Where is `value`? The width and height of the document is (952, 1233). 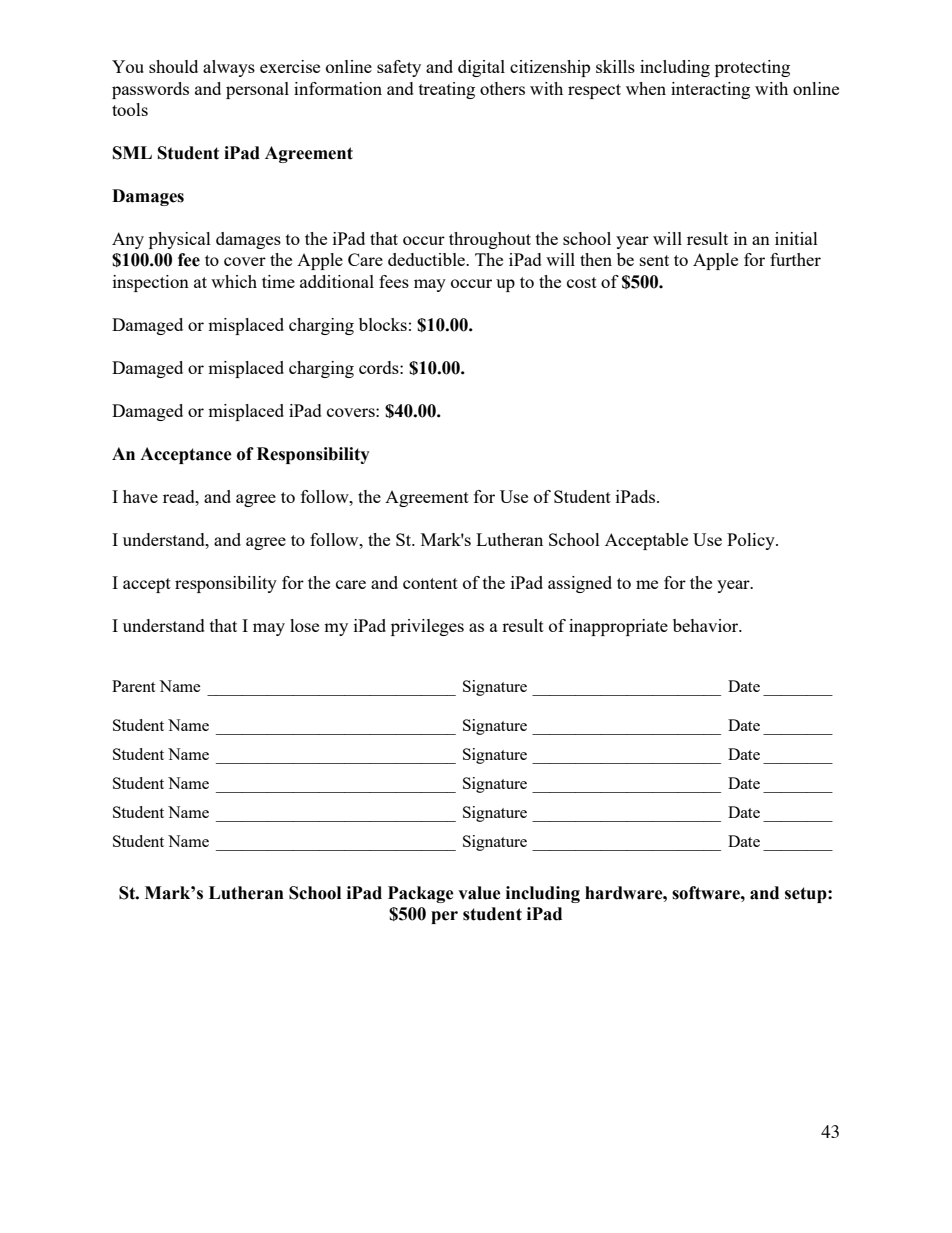
value is located at coordinates (479, 893).
